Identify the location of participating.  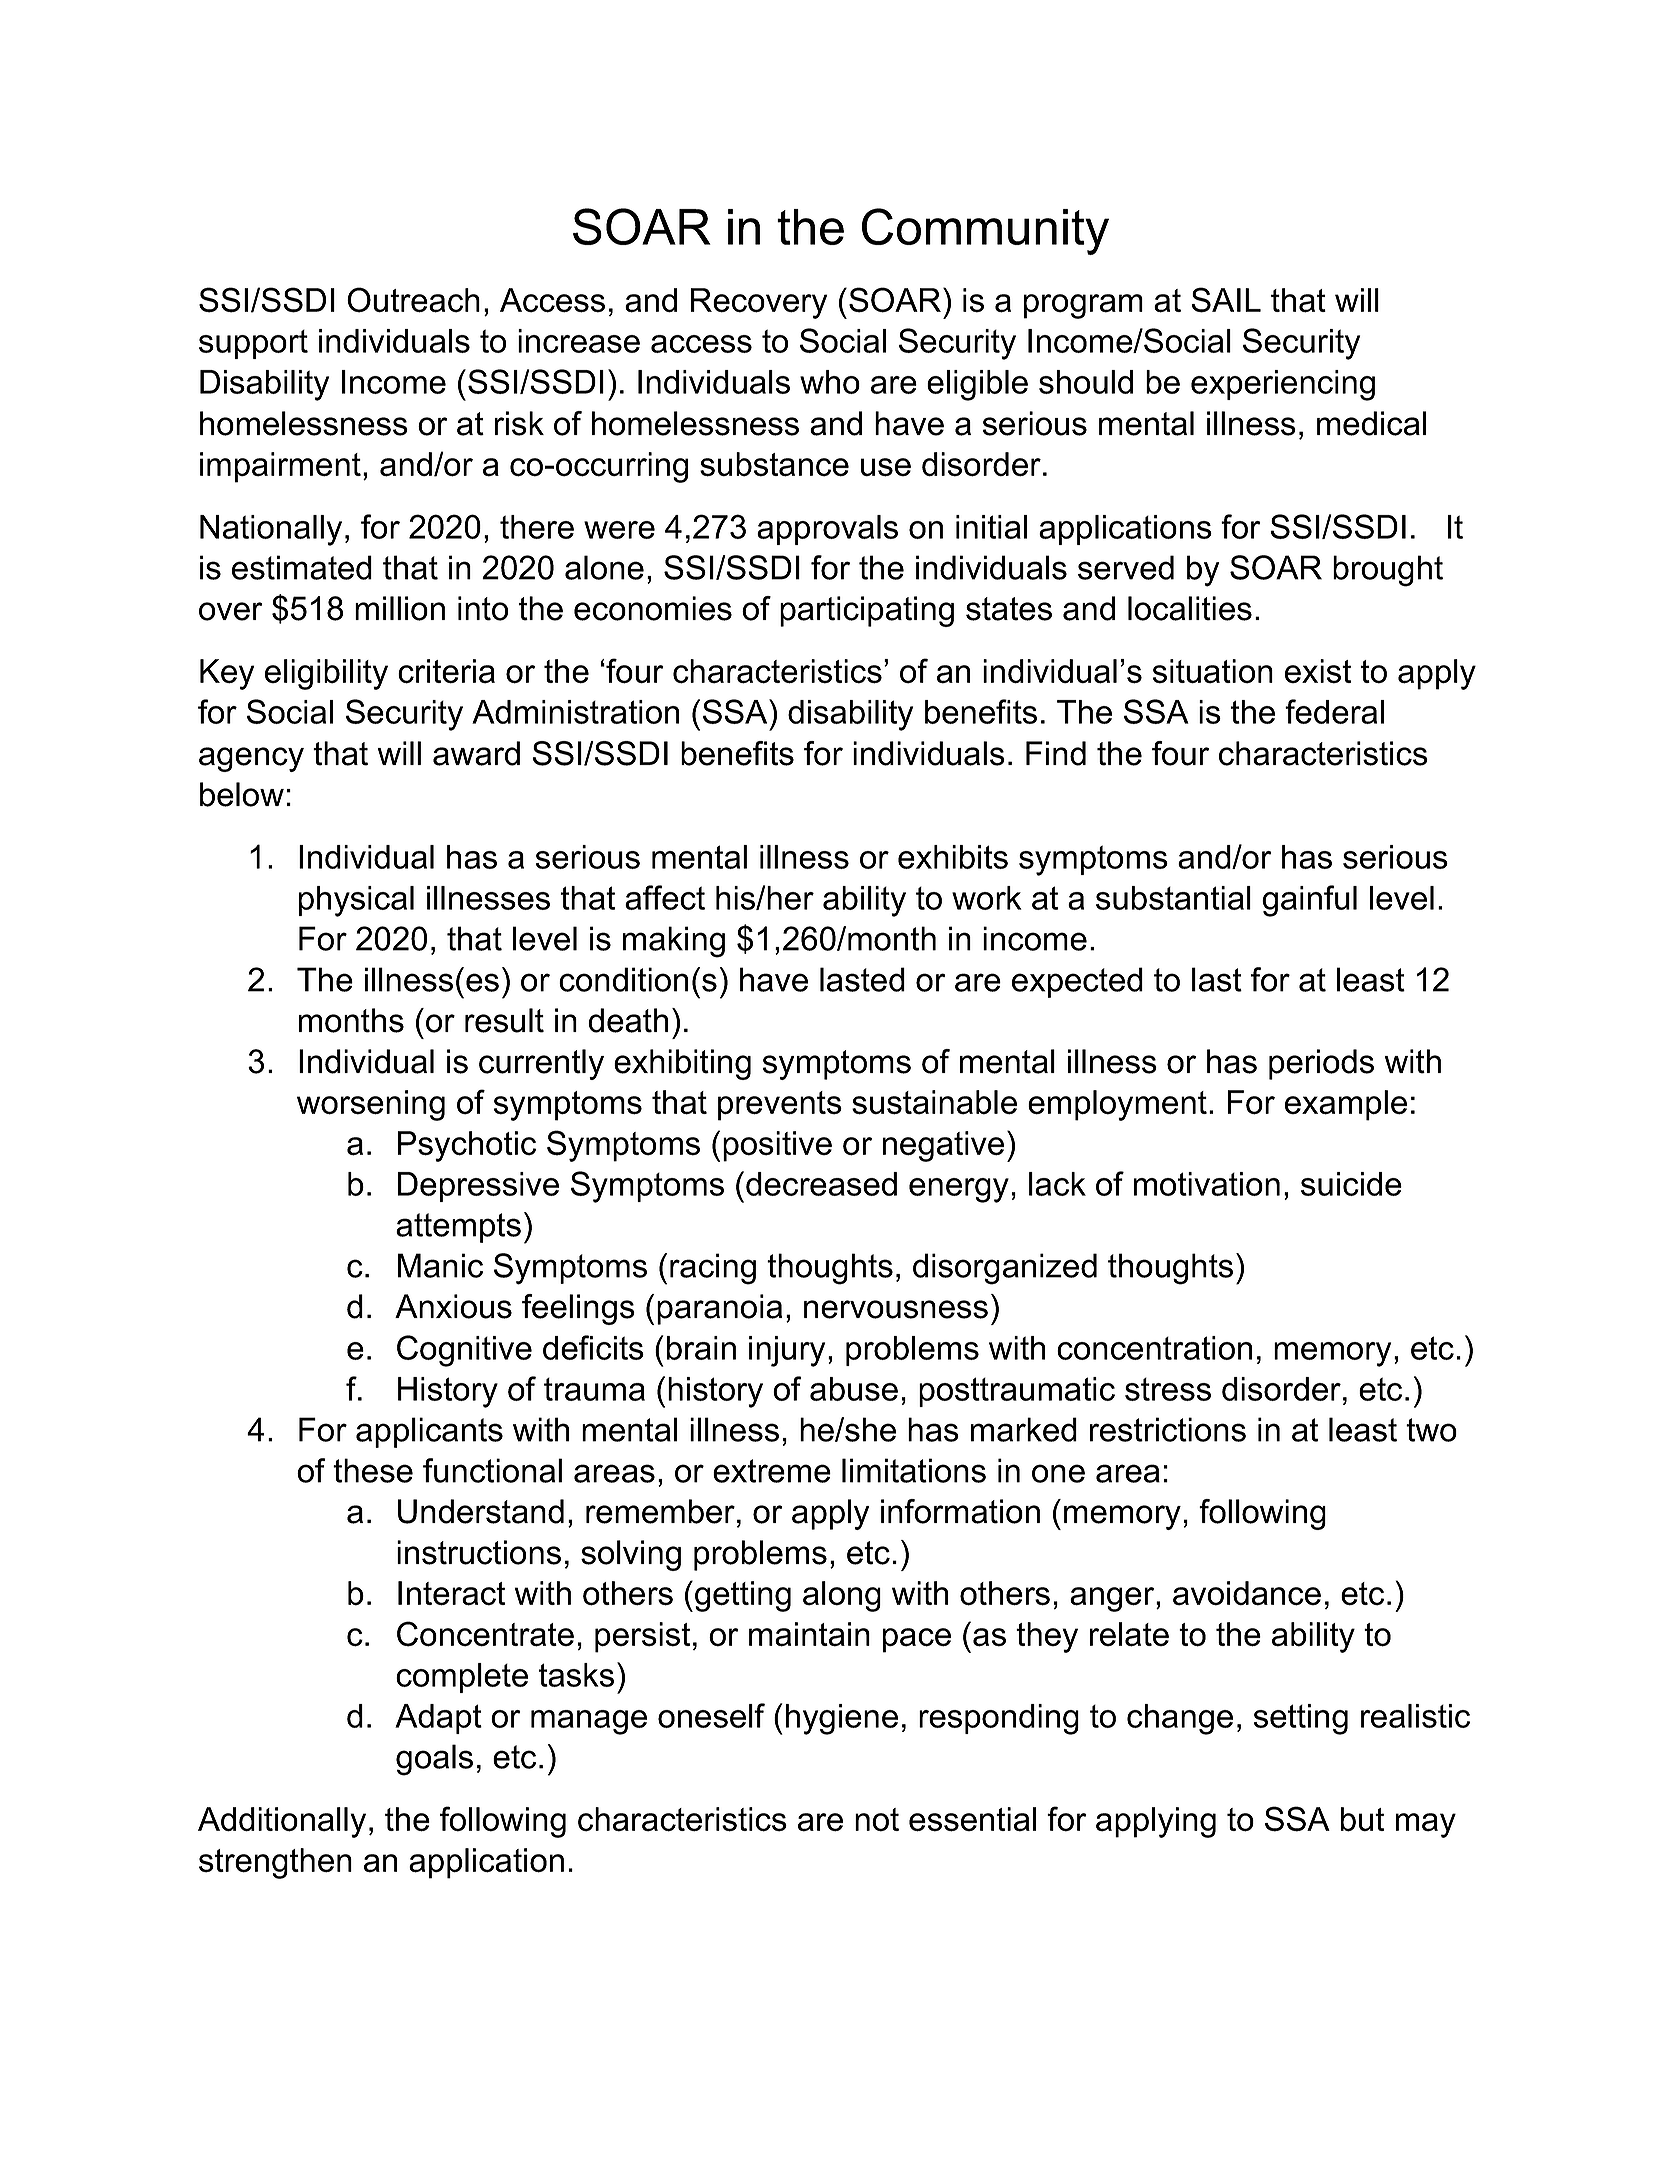
(867, 611).
